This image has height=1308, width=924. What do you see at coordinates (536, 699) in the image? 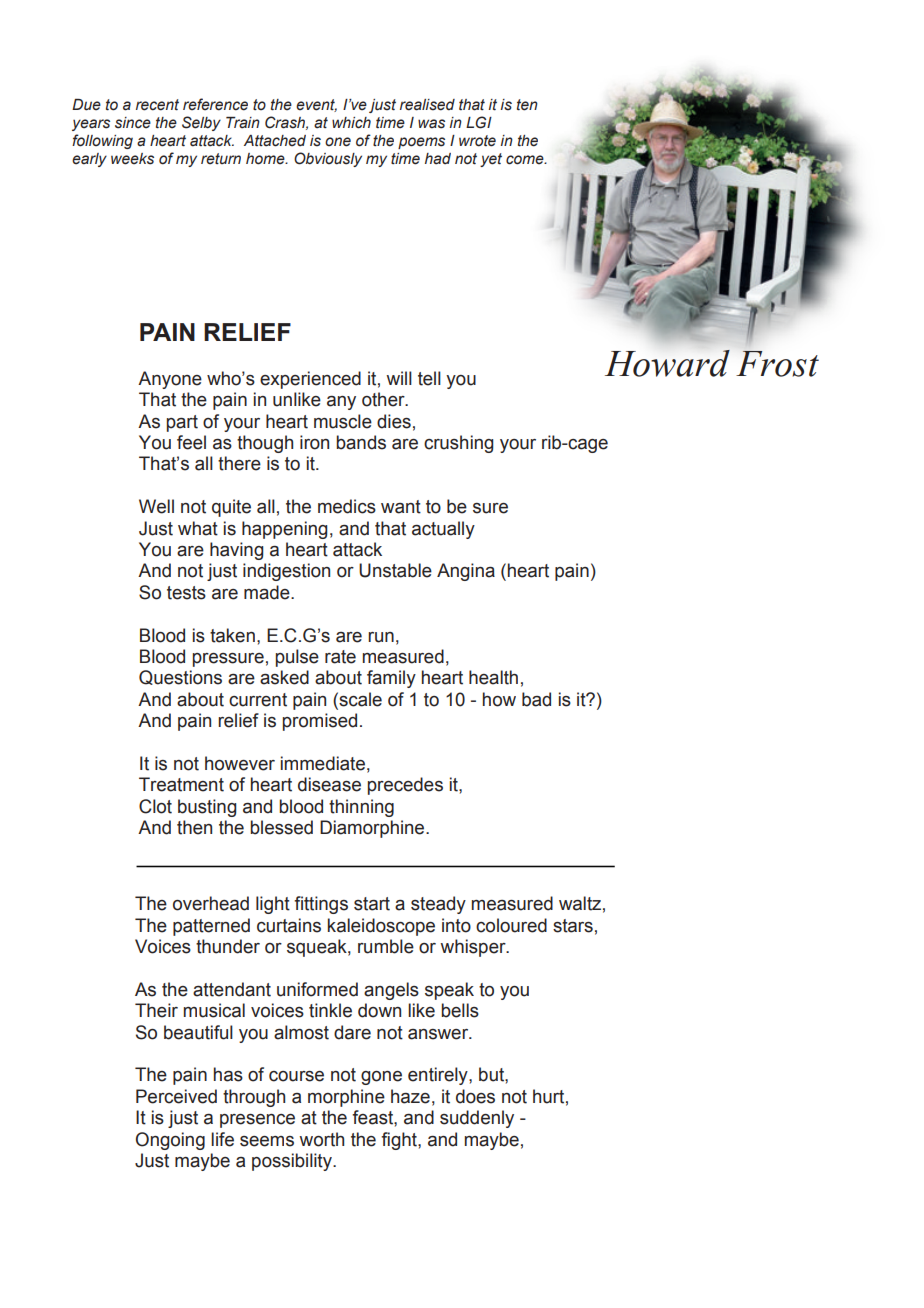
I see `bad` at bounding box center [536, 699].
